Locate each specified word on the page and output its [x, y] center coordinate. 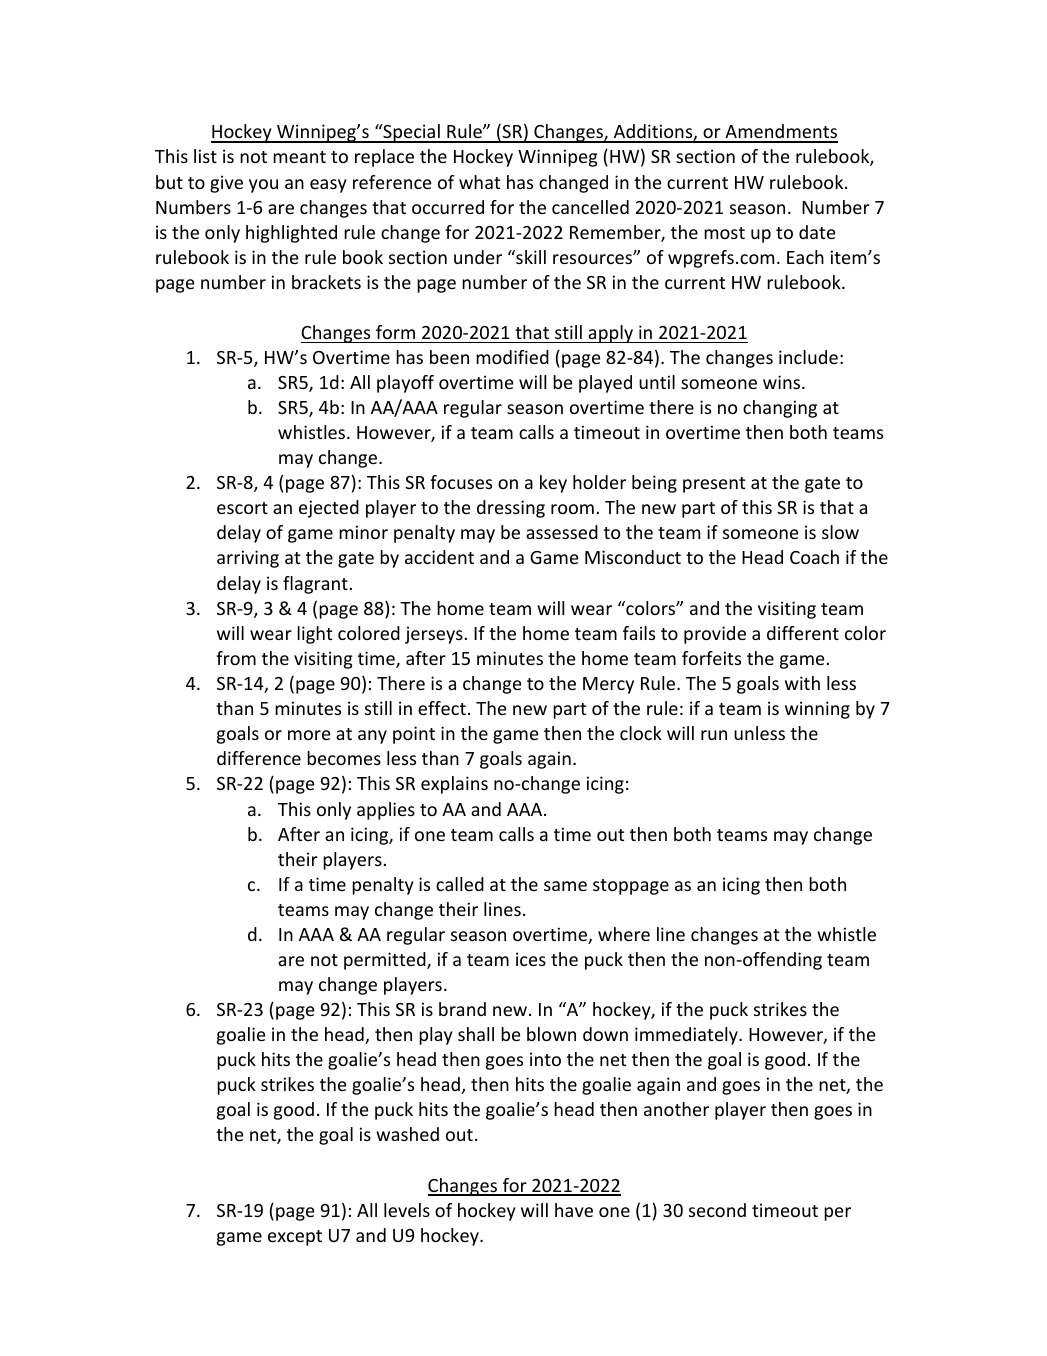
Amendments [780, 133]
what [479, 182]
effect [442, 708]
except [295, 1238]
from [236, 658]
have [574, 1210]
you [263, 186]
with [802, 683]
